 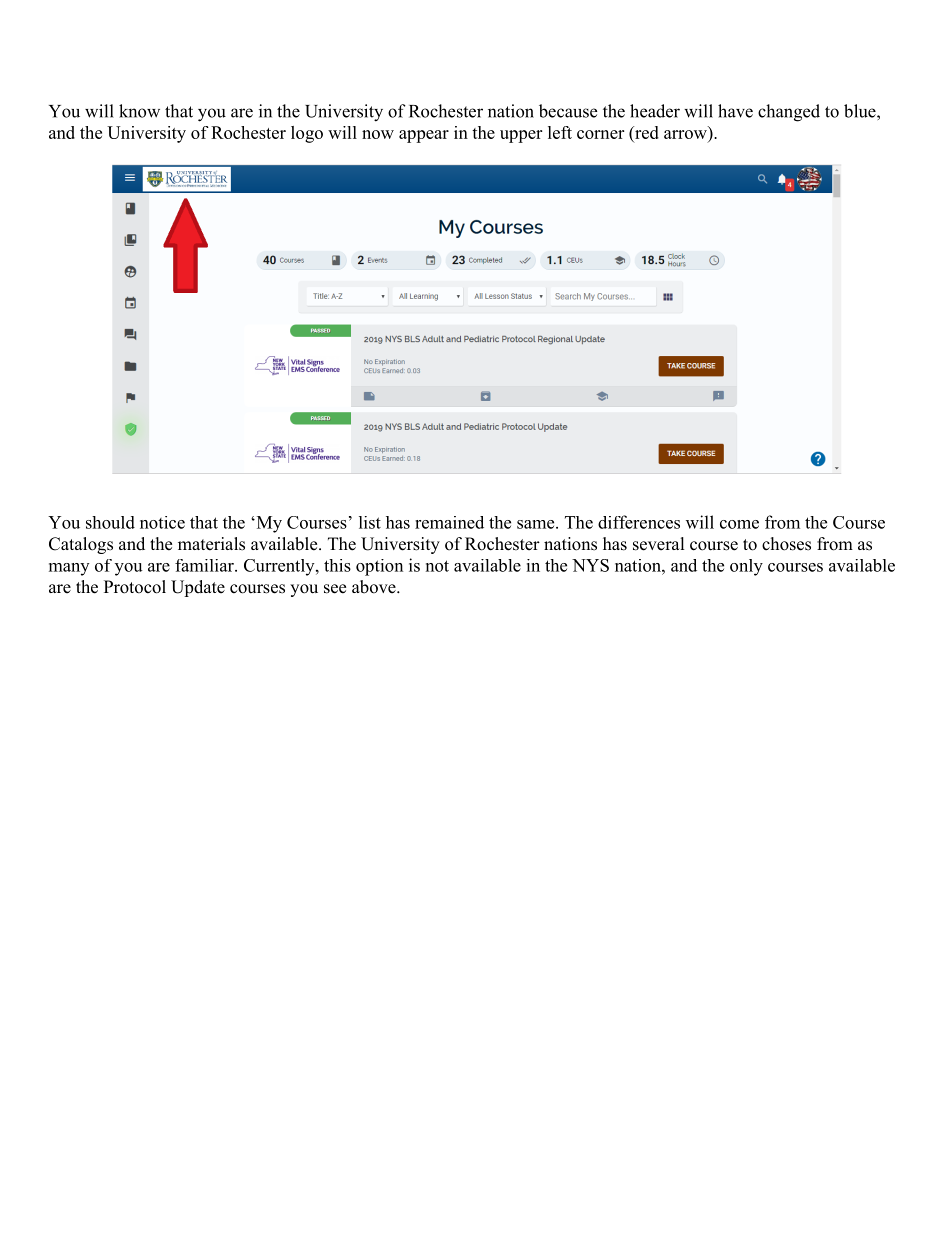 What do you see at coordinates (521, 136) in the screenshot?
I see `upper` at bounding box center [521, 136].
